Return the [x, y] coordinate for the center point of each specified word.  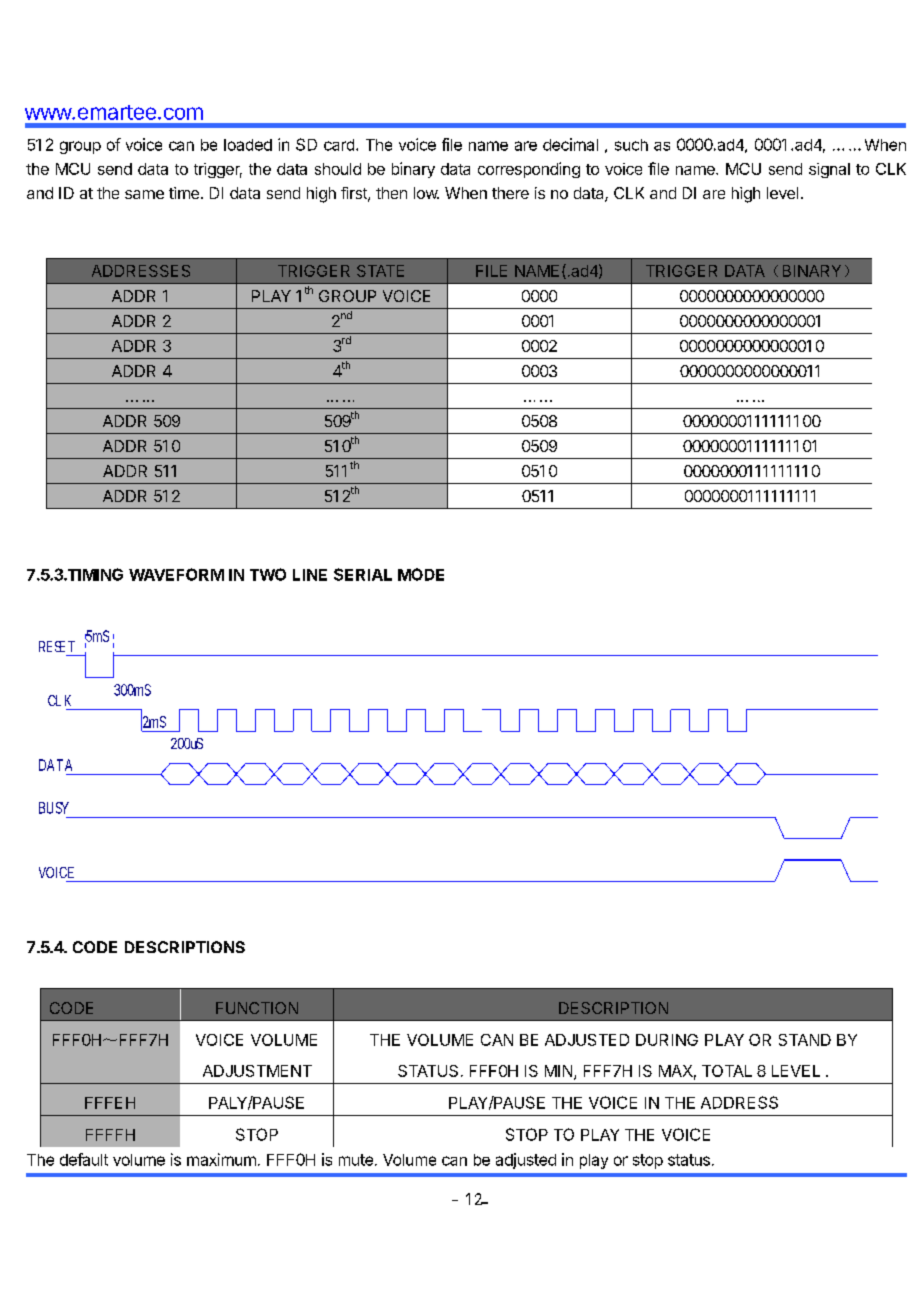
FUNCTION [257, 1008]
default [84, 1159]
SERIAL [363, 574]
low [426, 193]
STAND [805, 1040]
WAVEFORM [176, 574]
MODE [421, 574]
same [144, 194]
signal [829, 170]
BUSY [54, 808]
